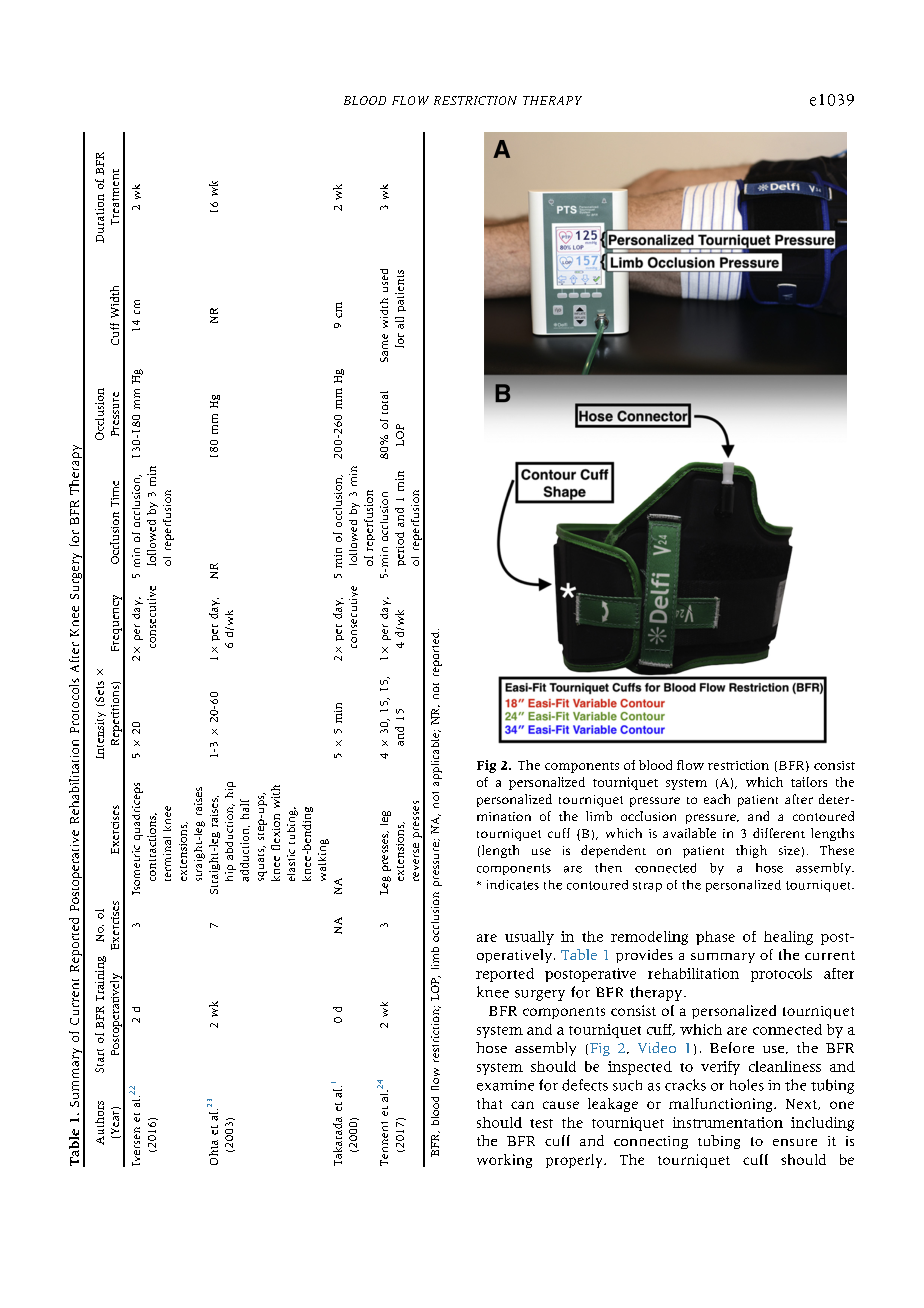 This screenshot has height=1308, width=924. I want to click on working, so click(504, 1161).
